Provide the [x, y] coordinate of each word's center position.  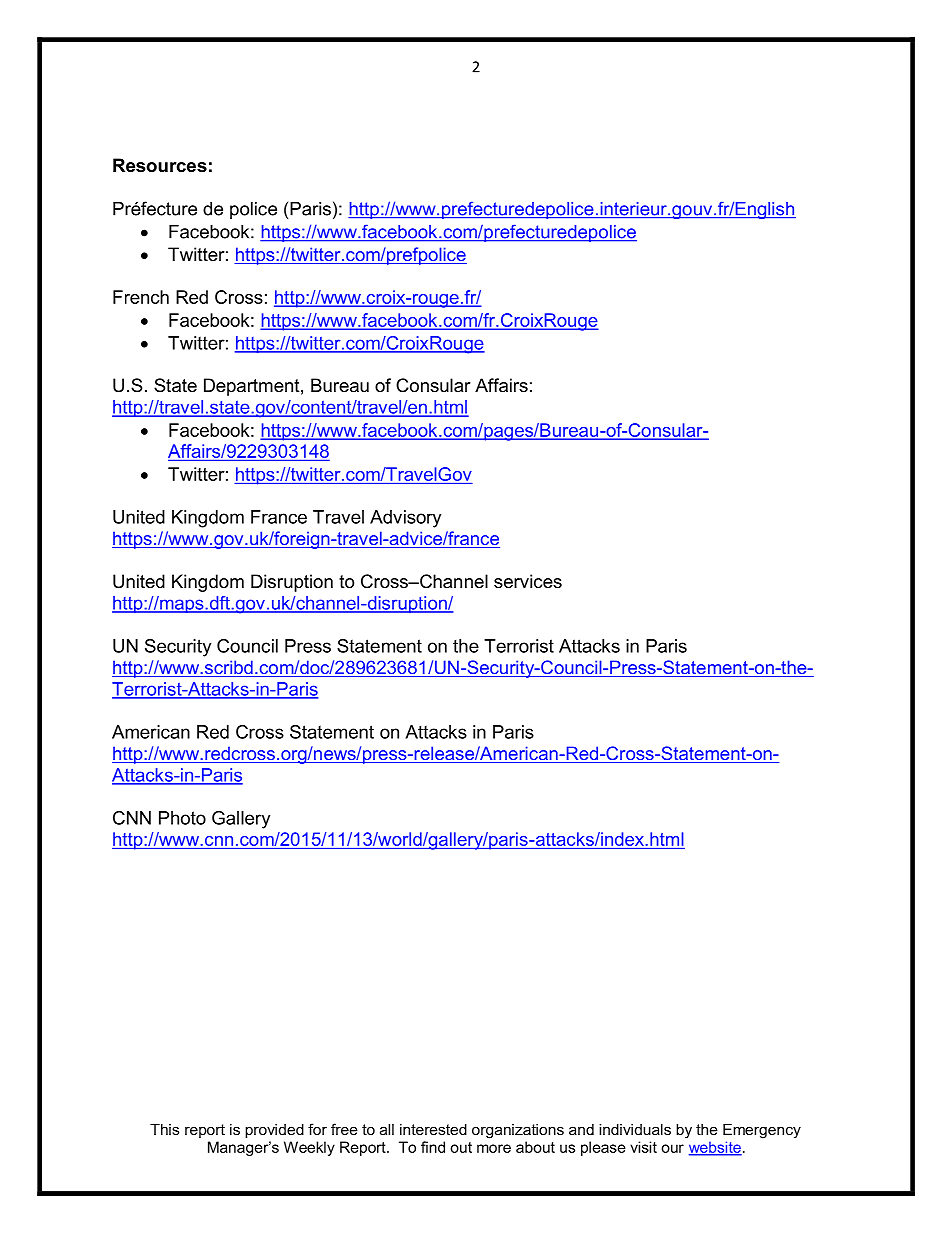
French [141, 297]
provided [274, 1131]
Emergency [762, 1131]
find [433, 1147]
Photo [182, 818]
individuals [635, 1129]
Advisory [405, 519]
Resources [160, 165]
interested [433, 1129]
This [164, 1129]
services [528, 581]
